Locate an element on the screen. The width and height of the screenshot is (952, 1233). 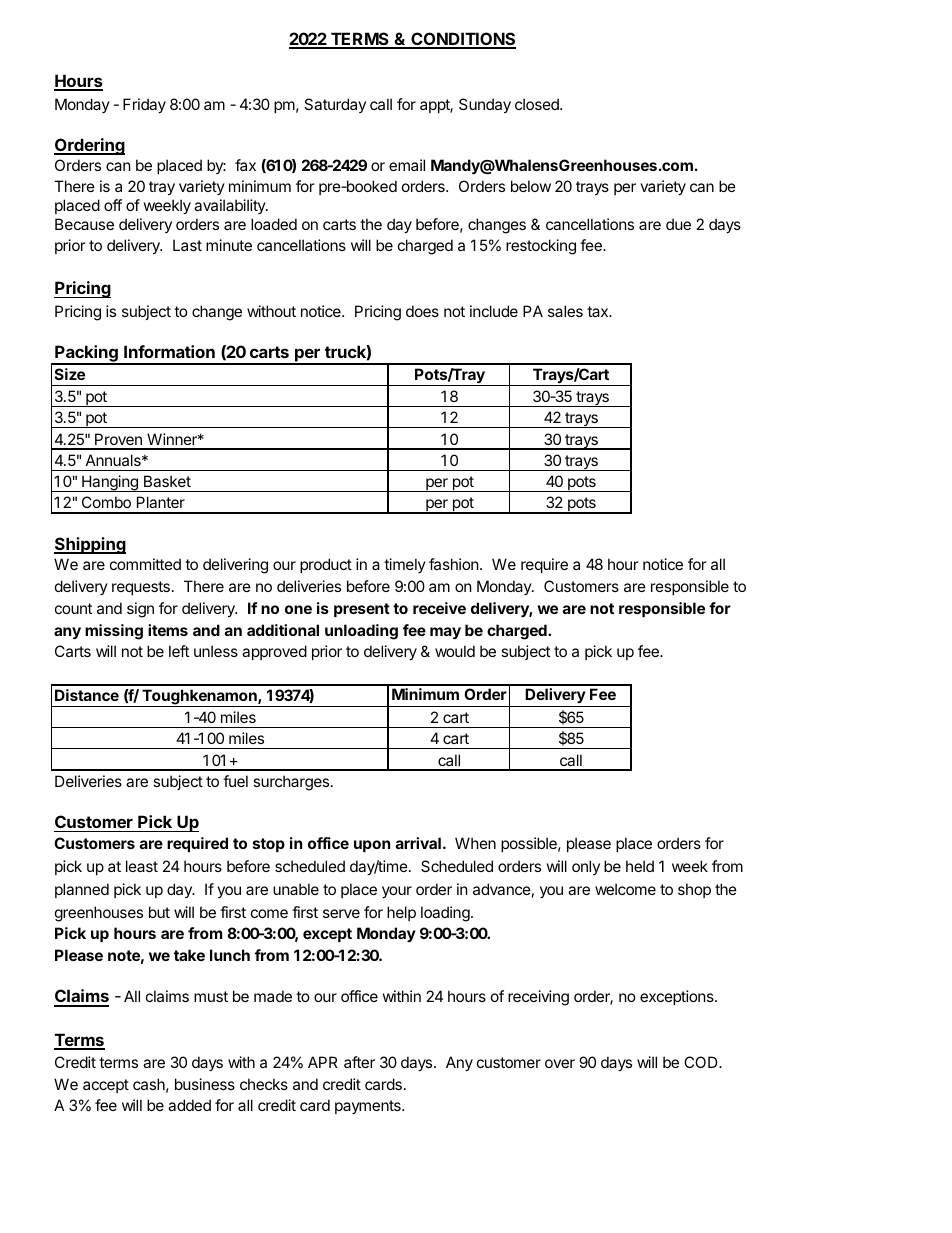
Information is located at coordinates (169, 351).
